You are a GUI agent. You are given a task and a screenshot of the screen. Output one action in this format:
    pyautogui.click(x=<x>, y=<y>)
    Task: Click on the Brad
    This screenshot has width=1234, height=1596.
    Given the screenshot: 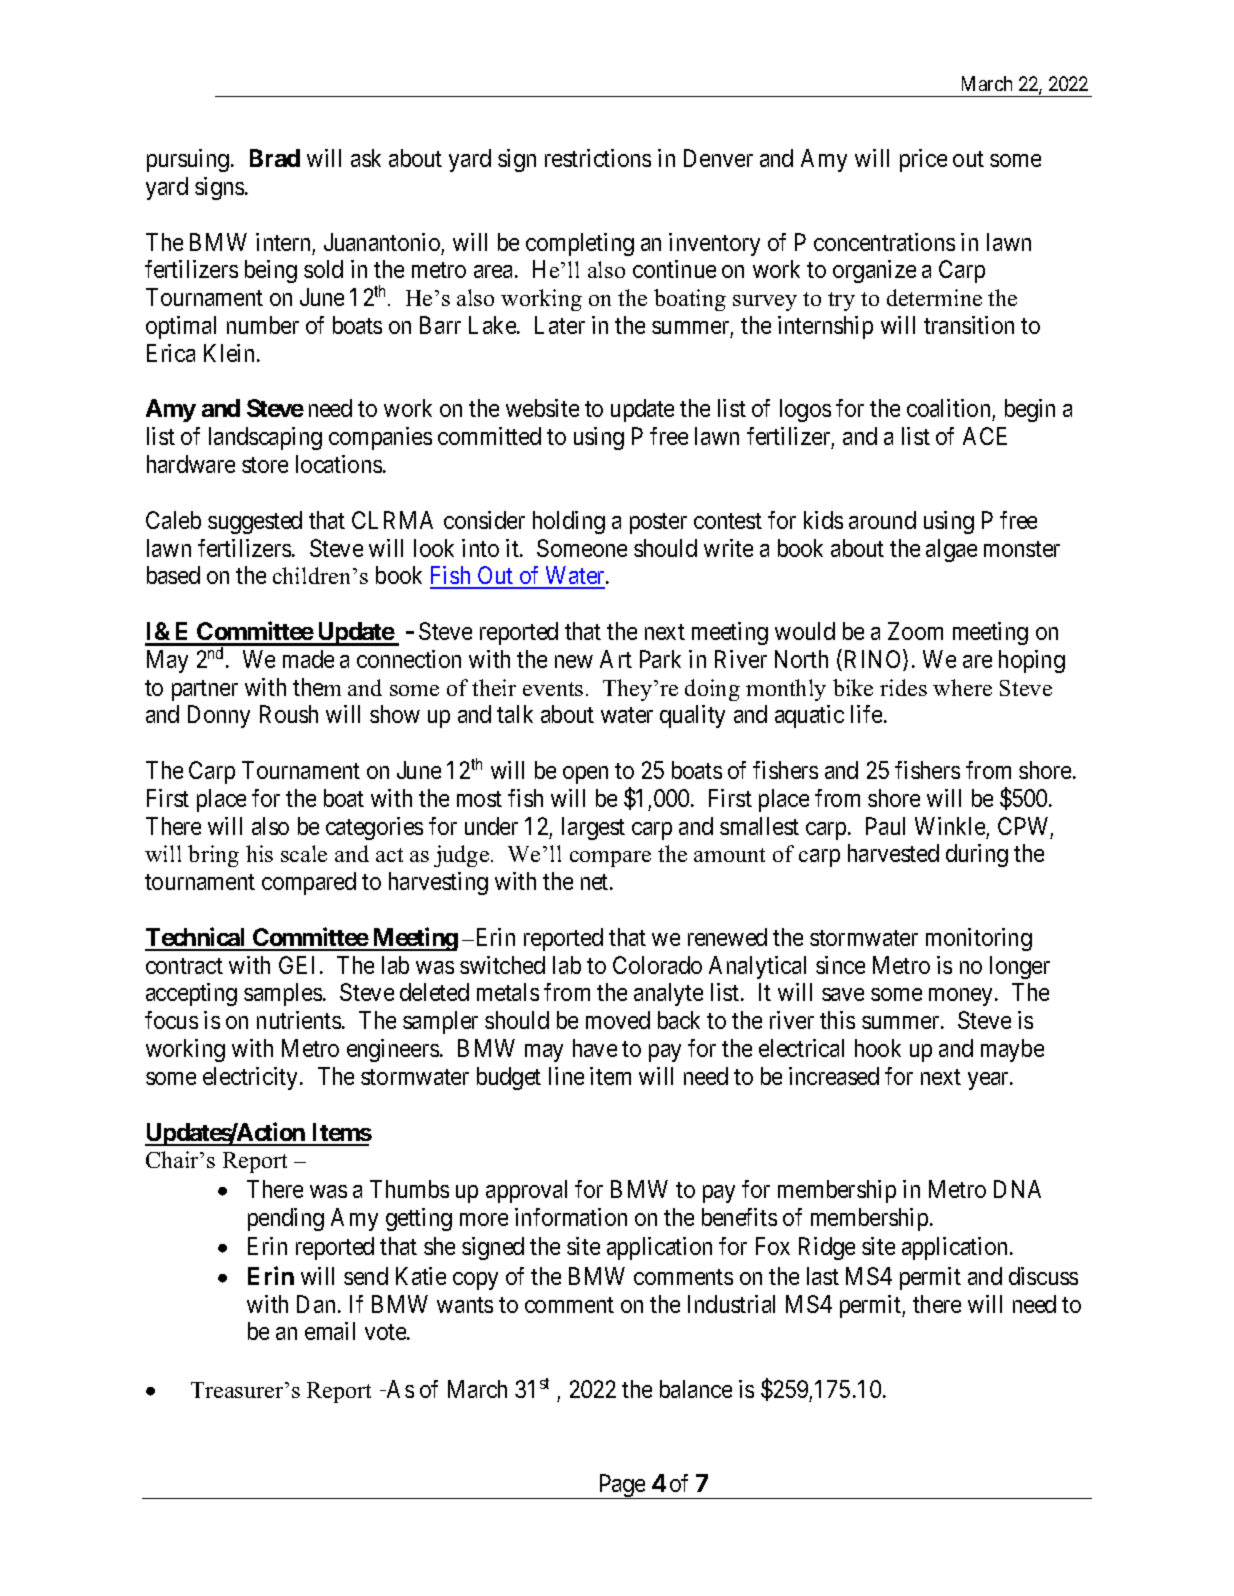 What is the action you would take?
    pyautogui.click(x=275, y=158)
